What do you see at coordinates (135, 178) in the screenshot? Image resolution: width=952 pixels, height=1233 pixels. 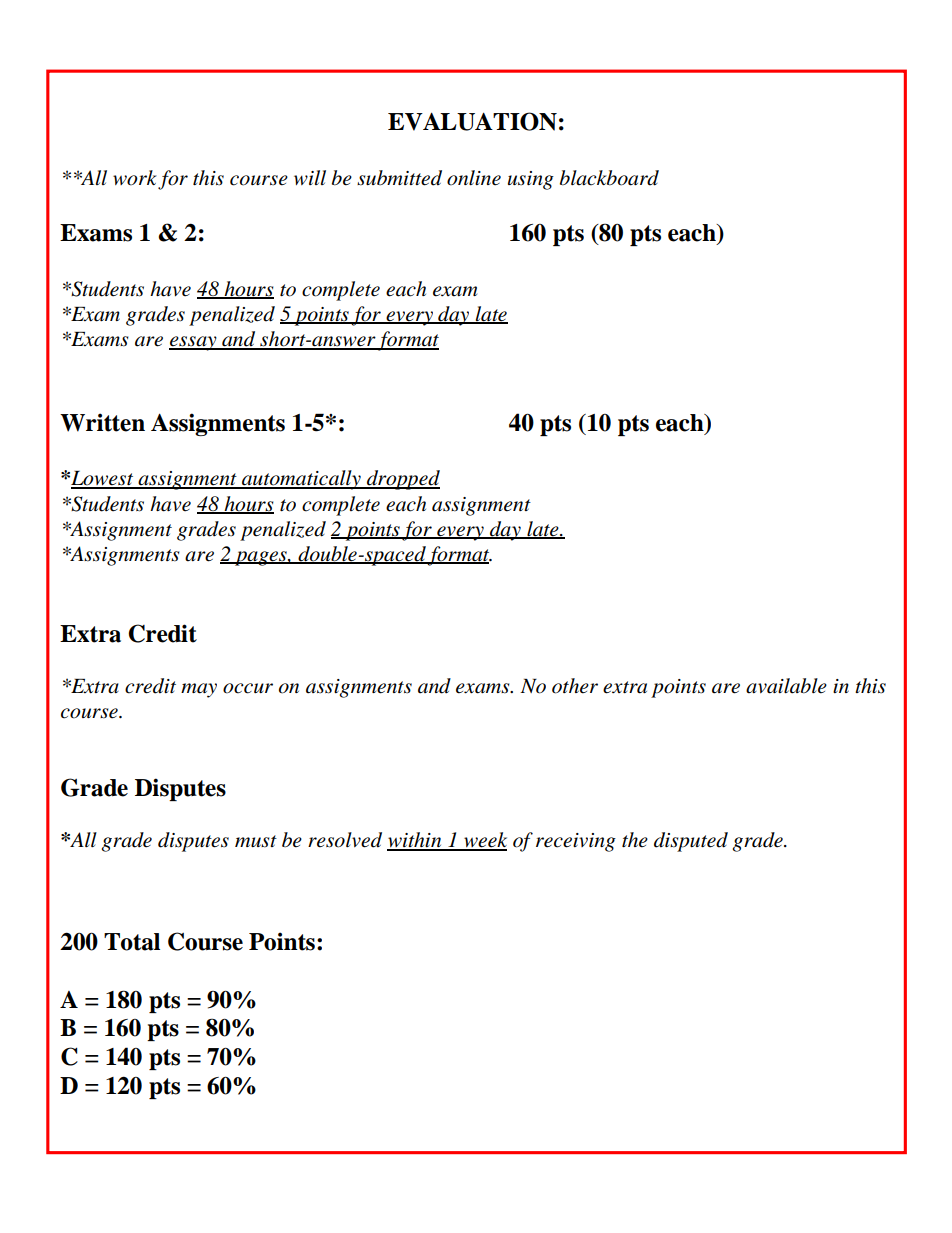 I see `work` at bounding box center [135, 178].
